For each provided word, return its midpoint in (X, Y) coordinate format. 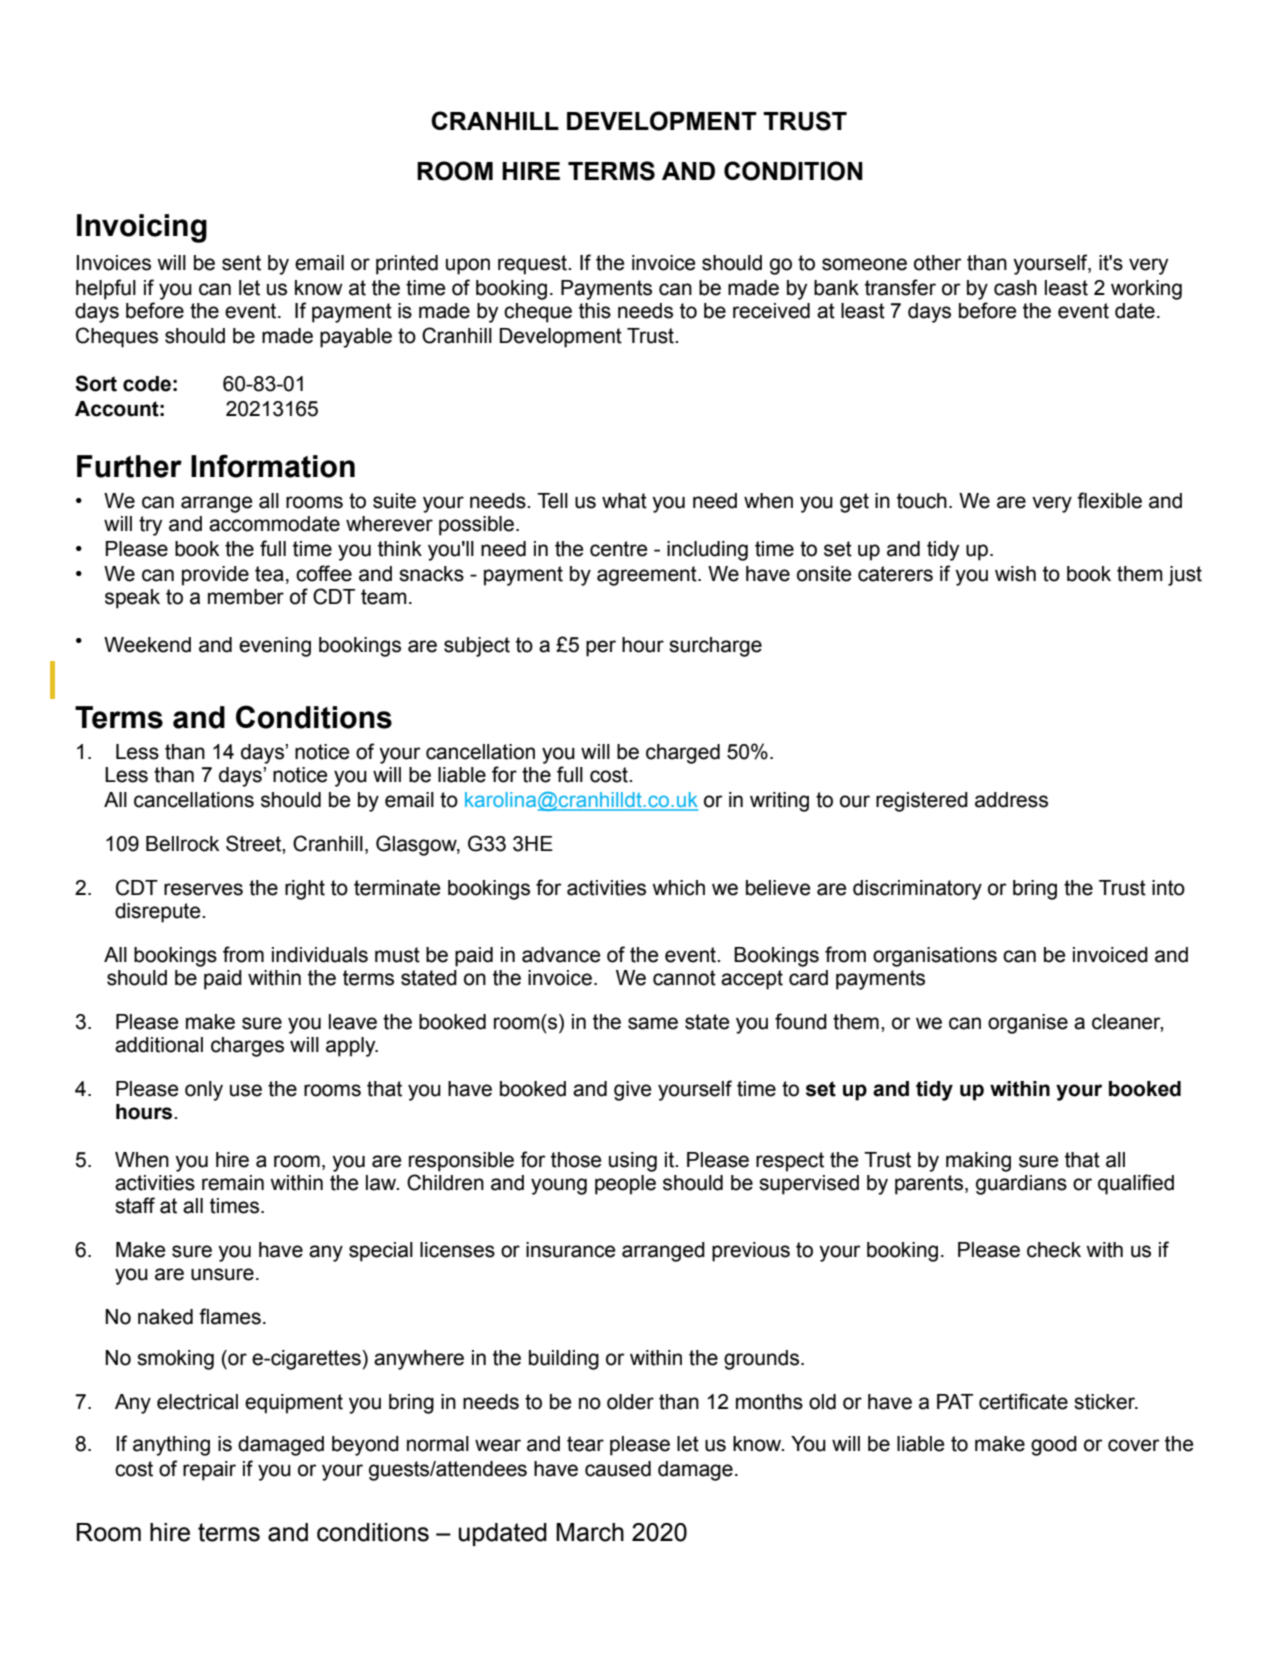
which (678, 888)
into (1168, 888)
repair (209, 1471)
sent (241, 263)
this (595, 311)
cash (1015, 288)
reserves (203, 889)
